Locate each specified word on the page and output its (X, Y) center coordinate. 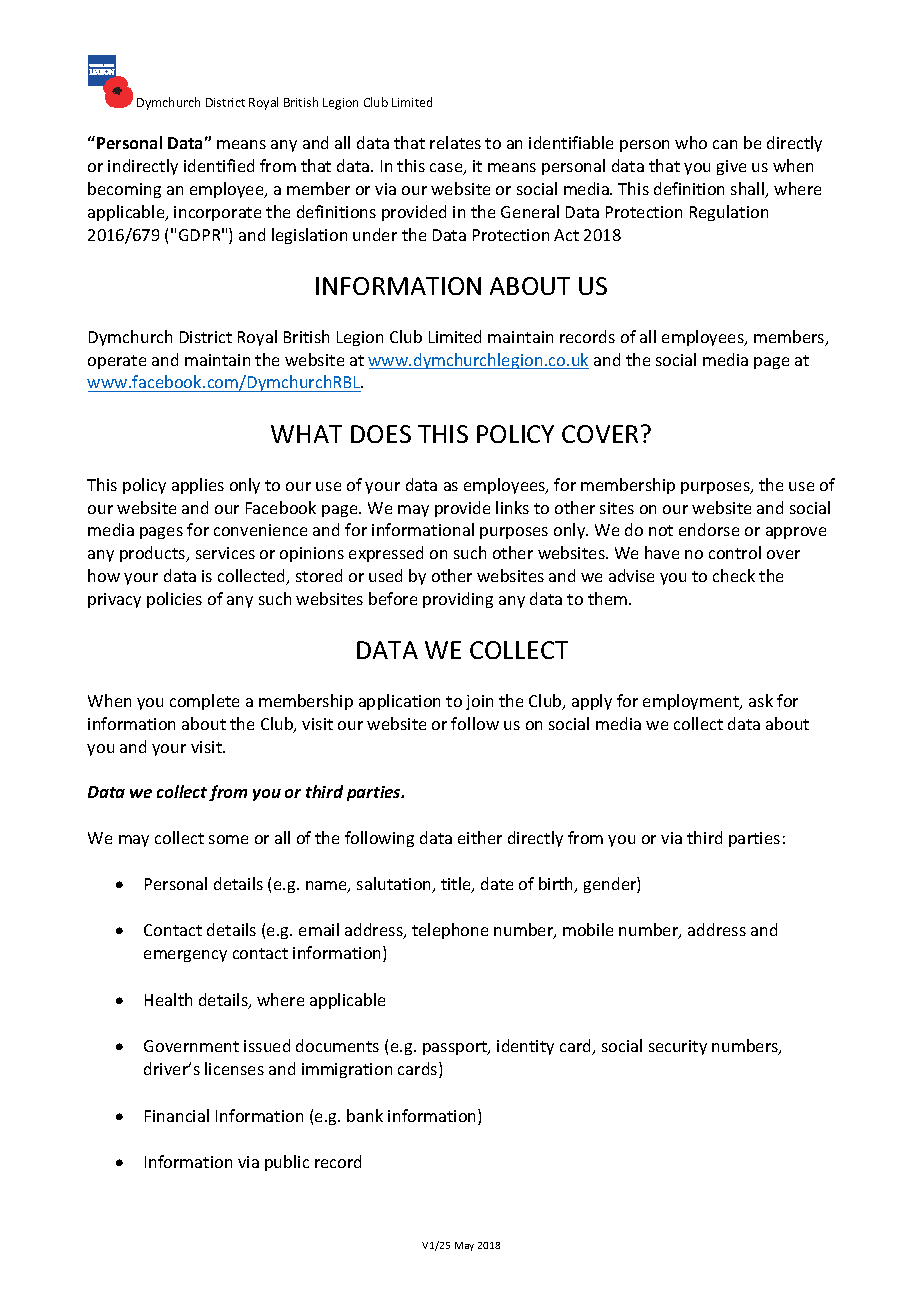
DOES (381, 434)
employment (692, 702)
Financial (177, 1115)
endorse (709, 529)
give (731, 167)
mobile (588, 929)
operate (117, 362)
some (228, 839)
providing (458, 600)
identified (219, 165)
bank (365, 1115)
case (447, 169)
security (678, 1047)
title (457, 885)
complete (204, 702)
